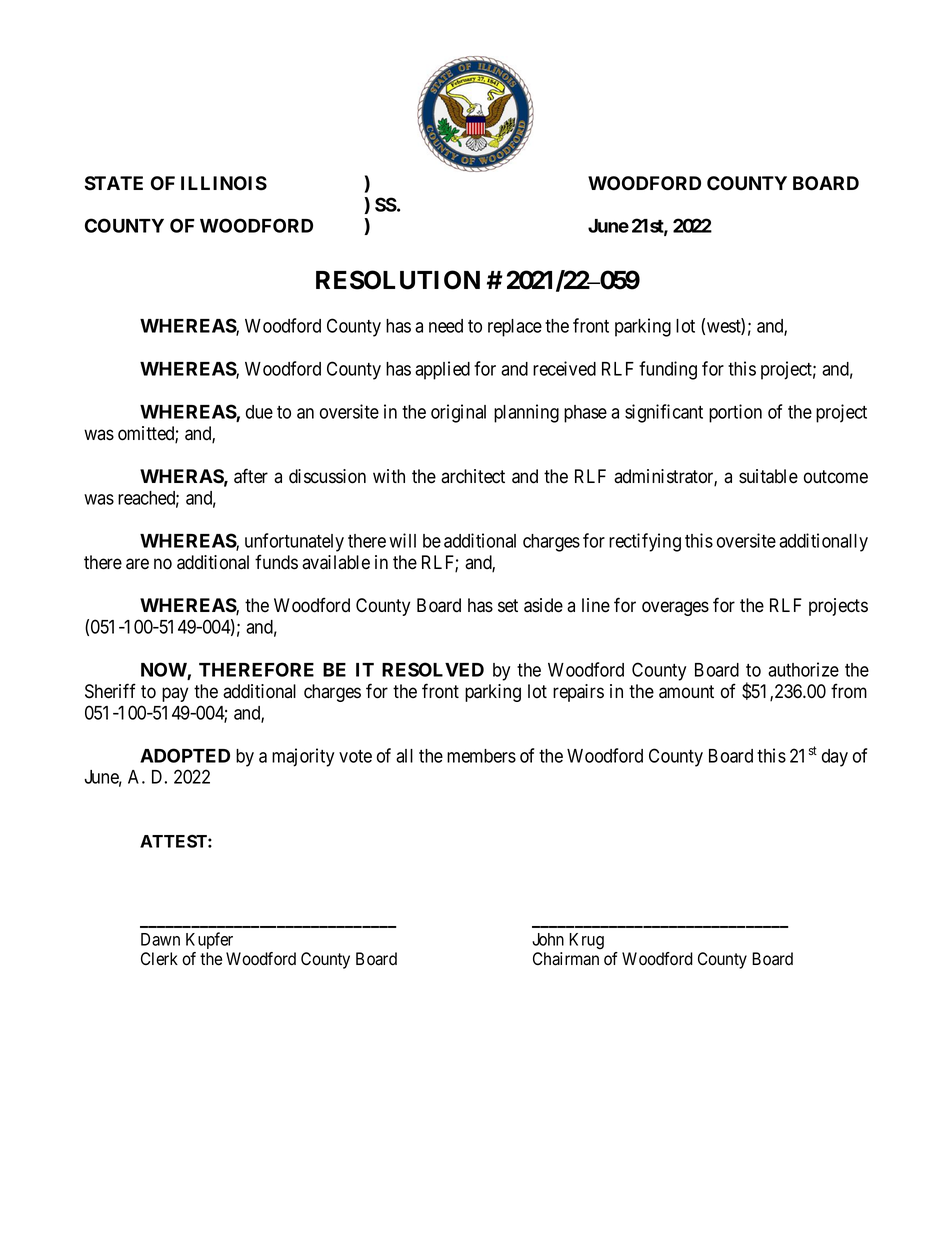 This screenshot has height=1233, width=952. I want to click on overages, so click(675, 608).
